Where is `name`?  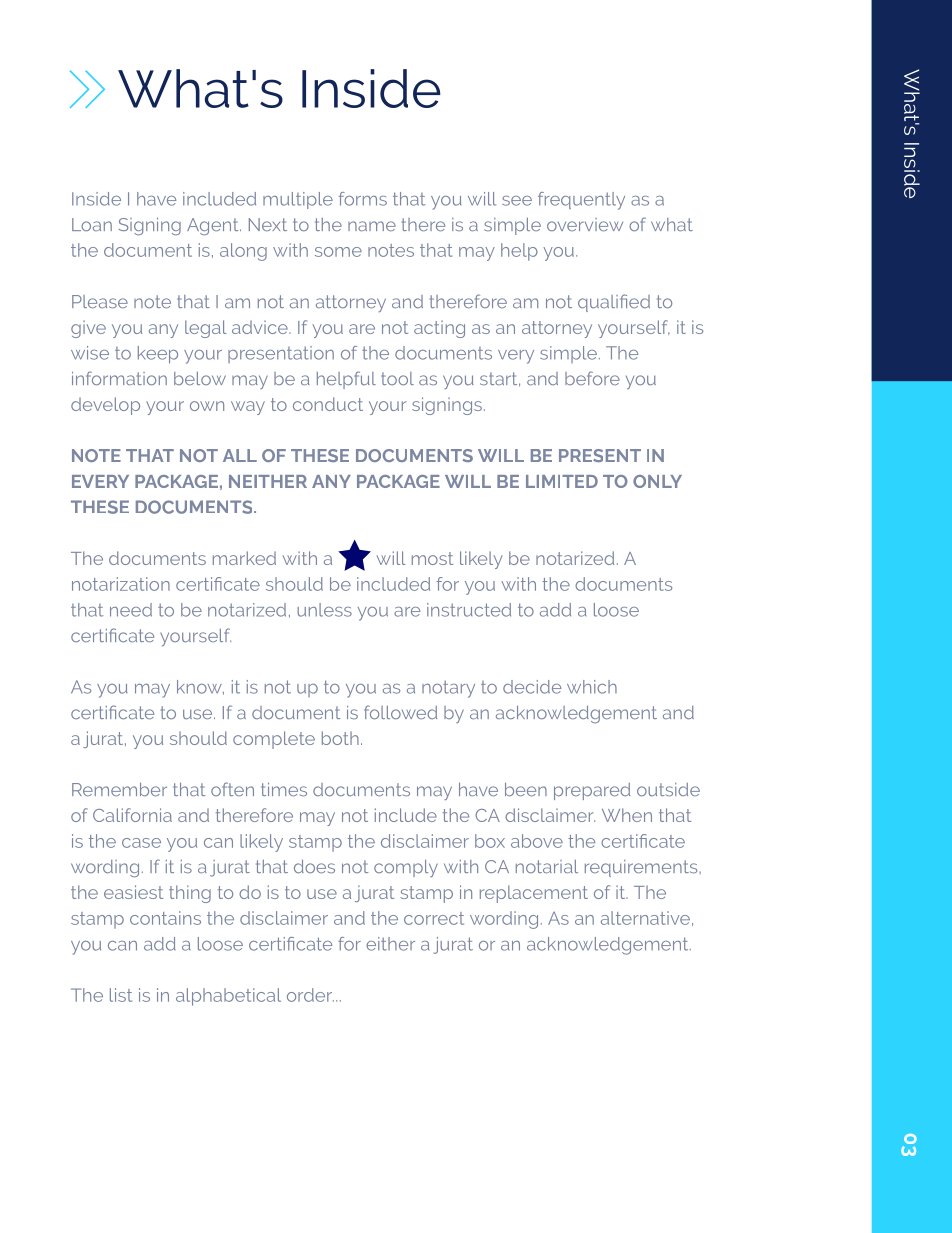 name is located at coordinates (372, 226).
